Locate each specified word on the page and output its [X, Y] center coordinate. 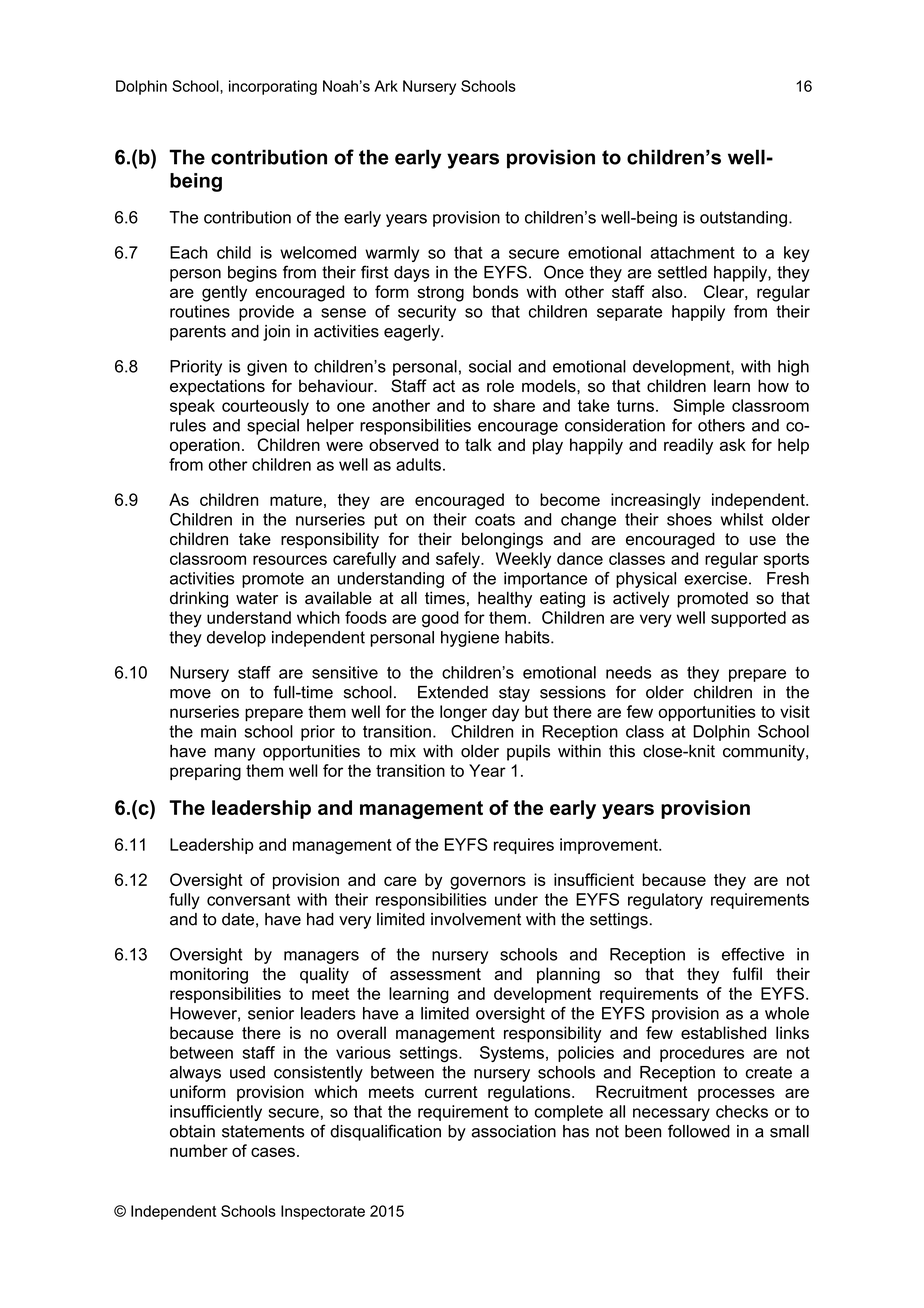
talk [478, 444]
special [273, 427]
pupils [528, 752]
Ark [386, 86]
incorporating [273, 87]
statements [263, 1131]
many [235, 754]
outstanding [743, 219]
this [622, 751]
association [514, 1131]
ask [733, 444]
